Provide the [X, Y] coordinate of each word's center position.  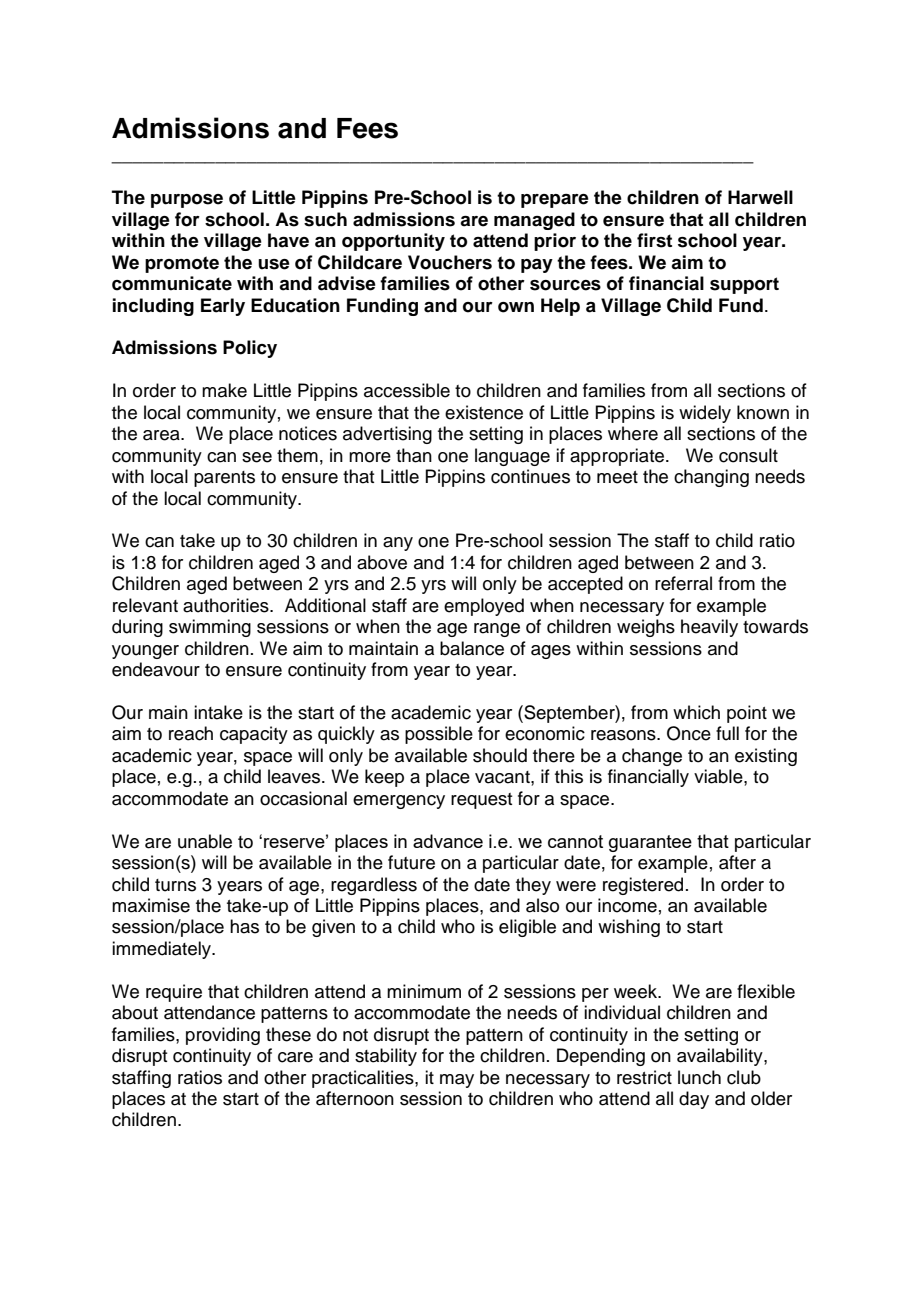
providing [223, 1036]
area [162, 435]
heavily [709, 628]
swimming [210, 628]
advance [448, 841]
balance [472, 648]
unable [205, 841]
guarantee [650, 843]
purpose [187, 201]
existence [484, 412]
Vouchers [450, 262]
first [654, 240]
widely [705, 414]
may [457, 1081]
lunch [699, 1077]
